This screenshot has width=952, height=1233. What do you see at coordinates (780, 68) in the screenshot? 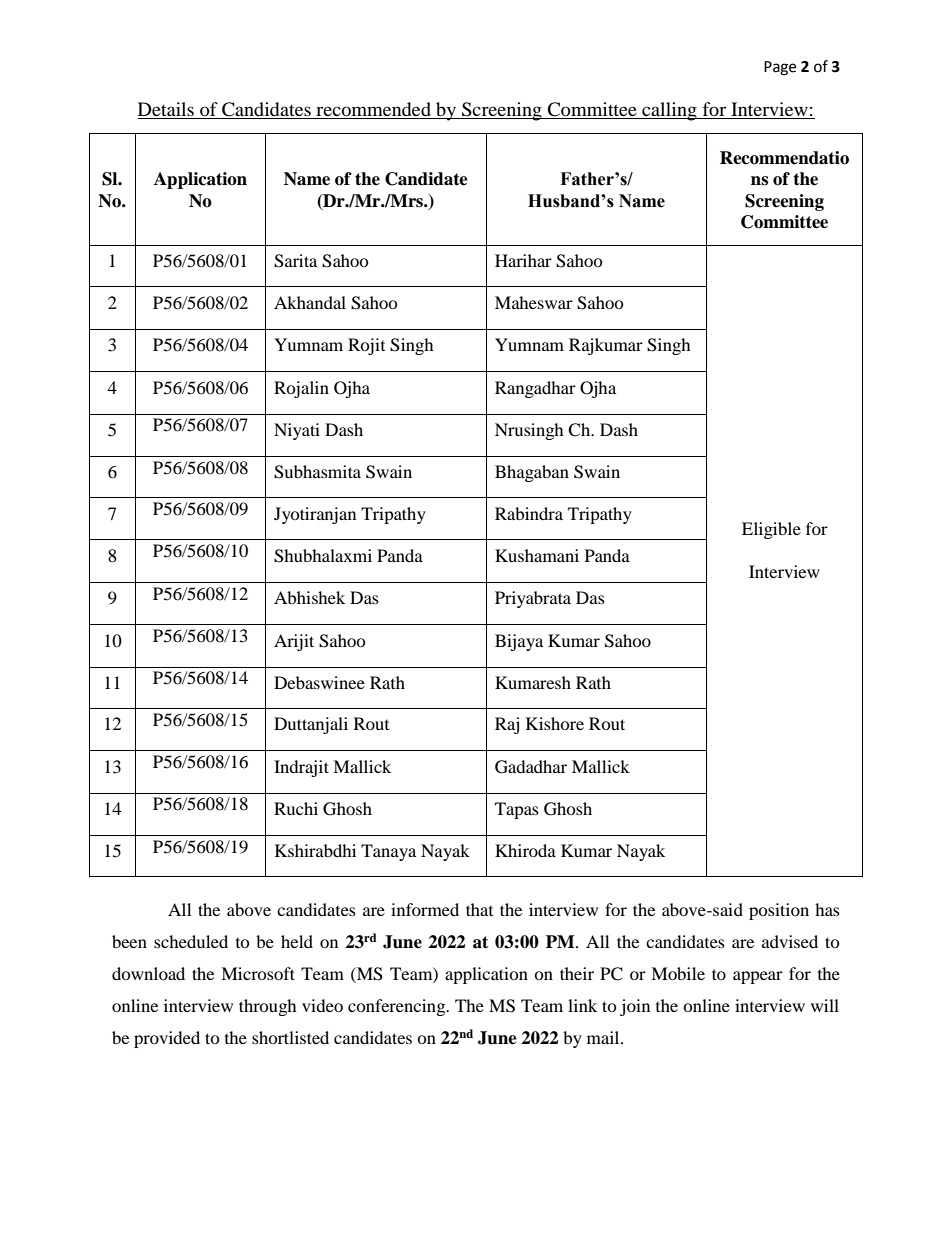
I see `Page` at bounding box center [780, 68].
